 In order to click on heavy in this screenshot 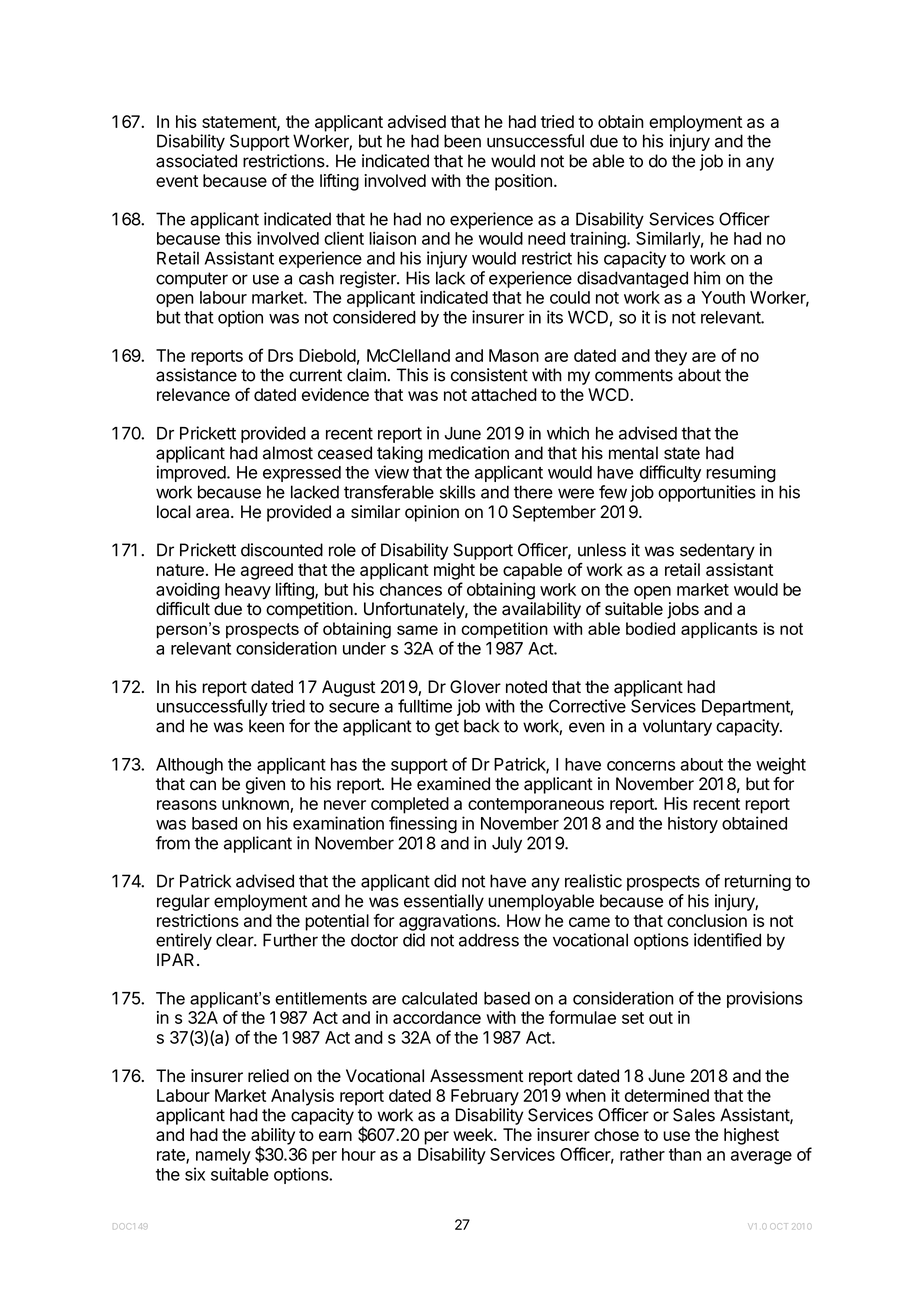, I will do `click(248, 591)`.
